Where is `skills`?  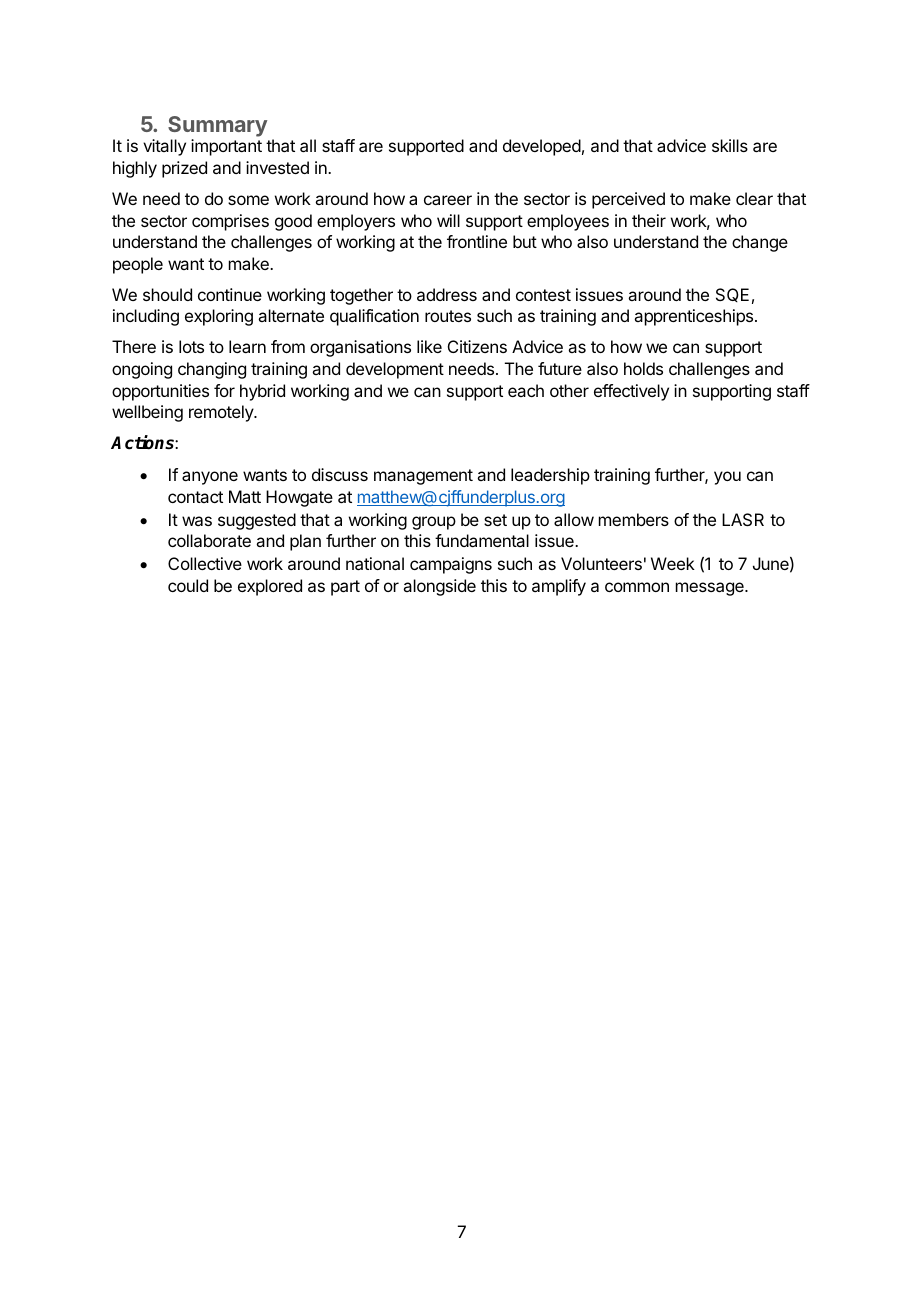
skills is located at coordinates (730, 145).
